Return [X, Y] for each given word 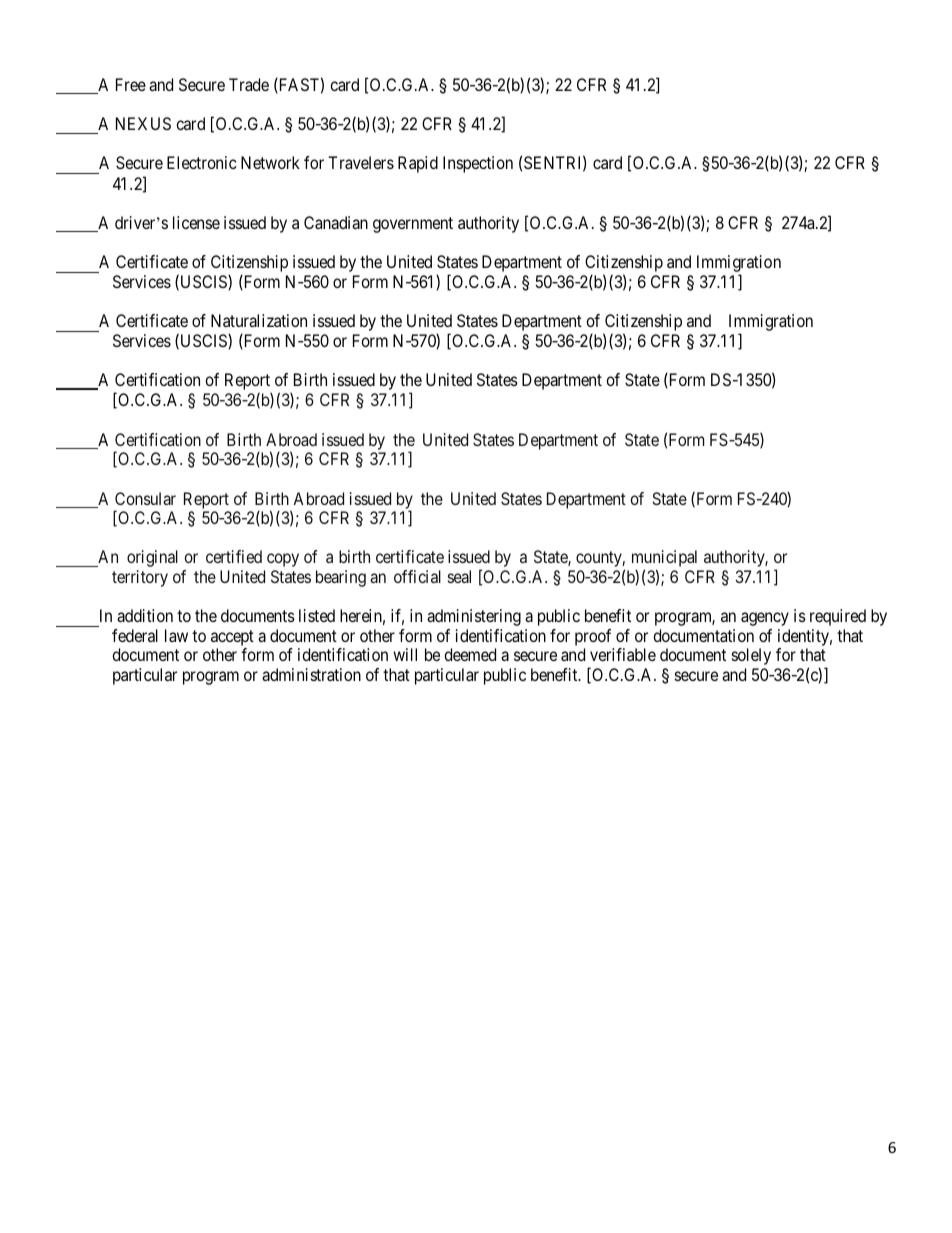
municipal [664, 560]
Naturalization [259, 320]
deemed [470, 654]
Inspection [478, 164]
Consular [145, 498]
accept [232, 639]
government [413, 225]
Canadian [336, 222]
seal [459, 576]
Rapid [418, 164]
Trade [249, 84]
